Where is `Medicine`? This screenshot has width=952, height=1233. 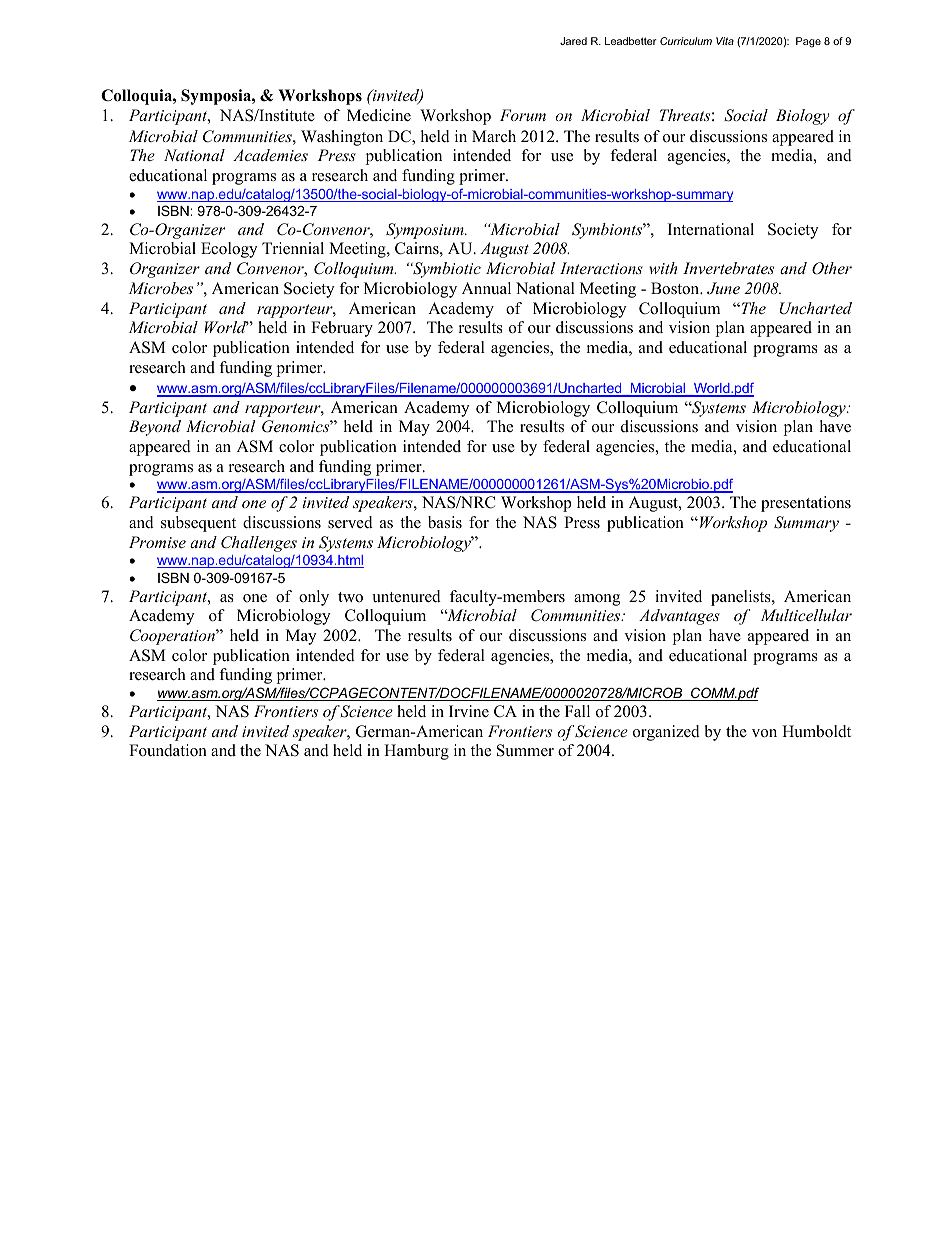
Medicine is located at coordinates (379, 115).
